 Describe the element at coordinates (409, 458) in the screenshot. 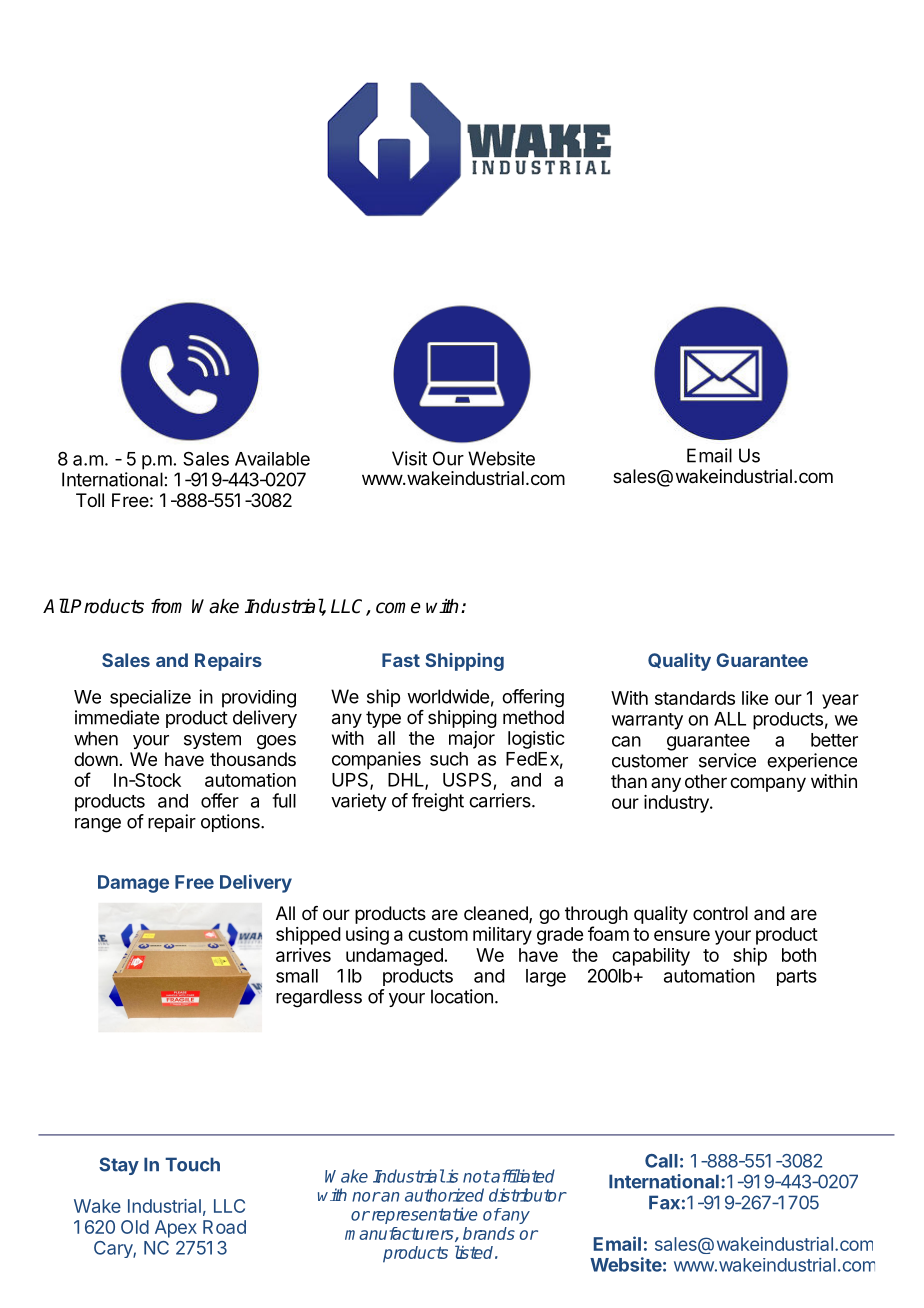

I see `Visit` at that location.
